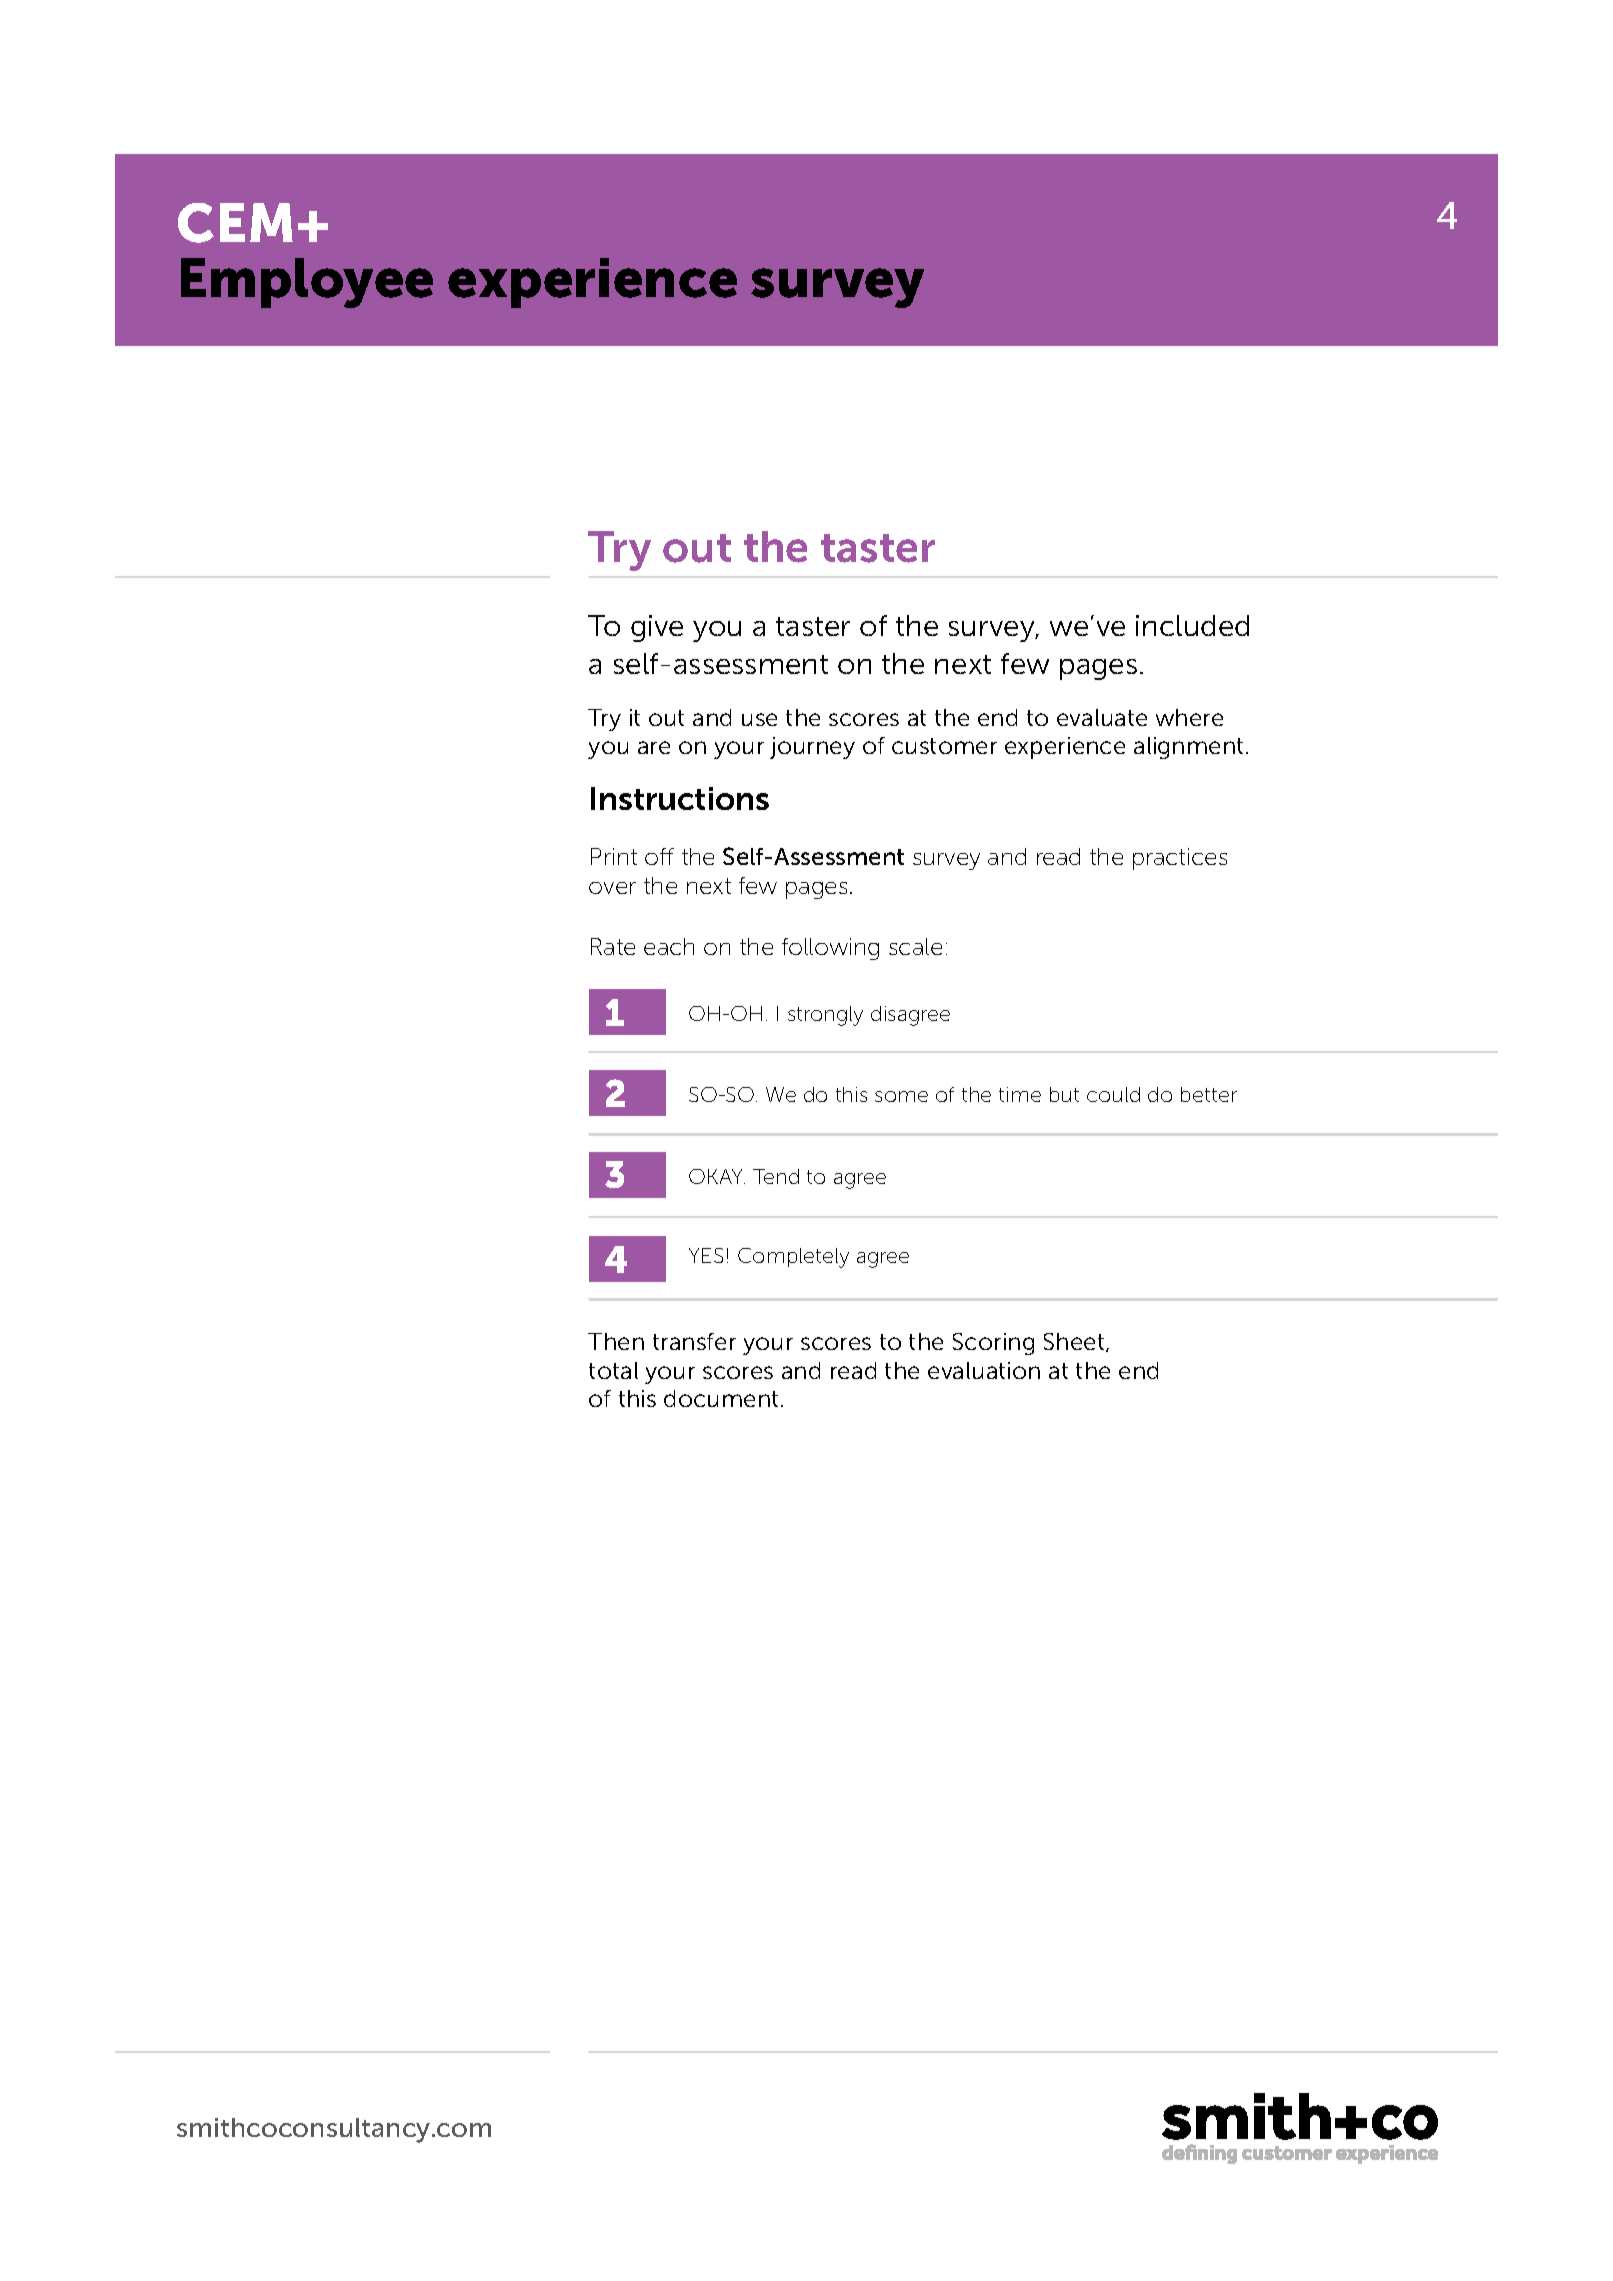 The image size is (1613, 2281). Describe the element at coordinates (235, 223) in the screenshot. I see `CEM` at that location.
